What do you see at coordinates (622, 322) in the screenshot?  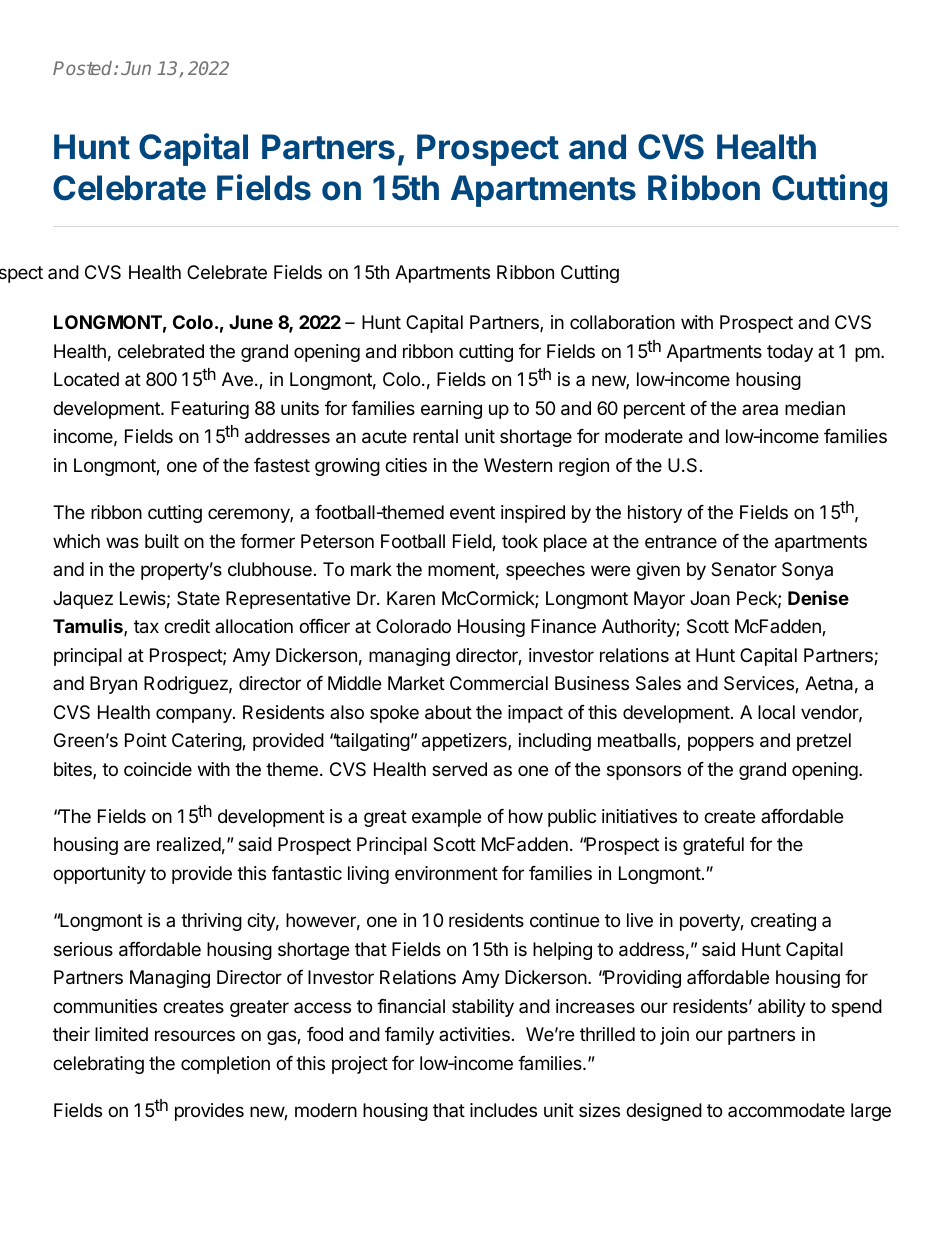 I see `collaboration` at bounding box center [622, 322].
